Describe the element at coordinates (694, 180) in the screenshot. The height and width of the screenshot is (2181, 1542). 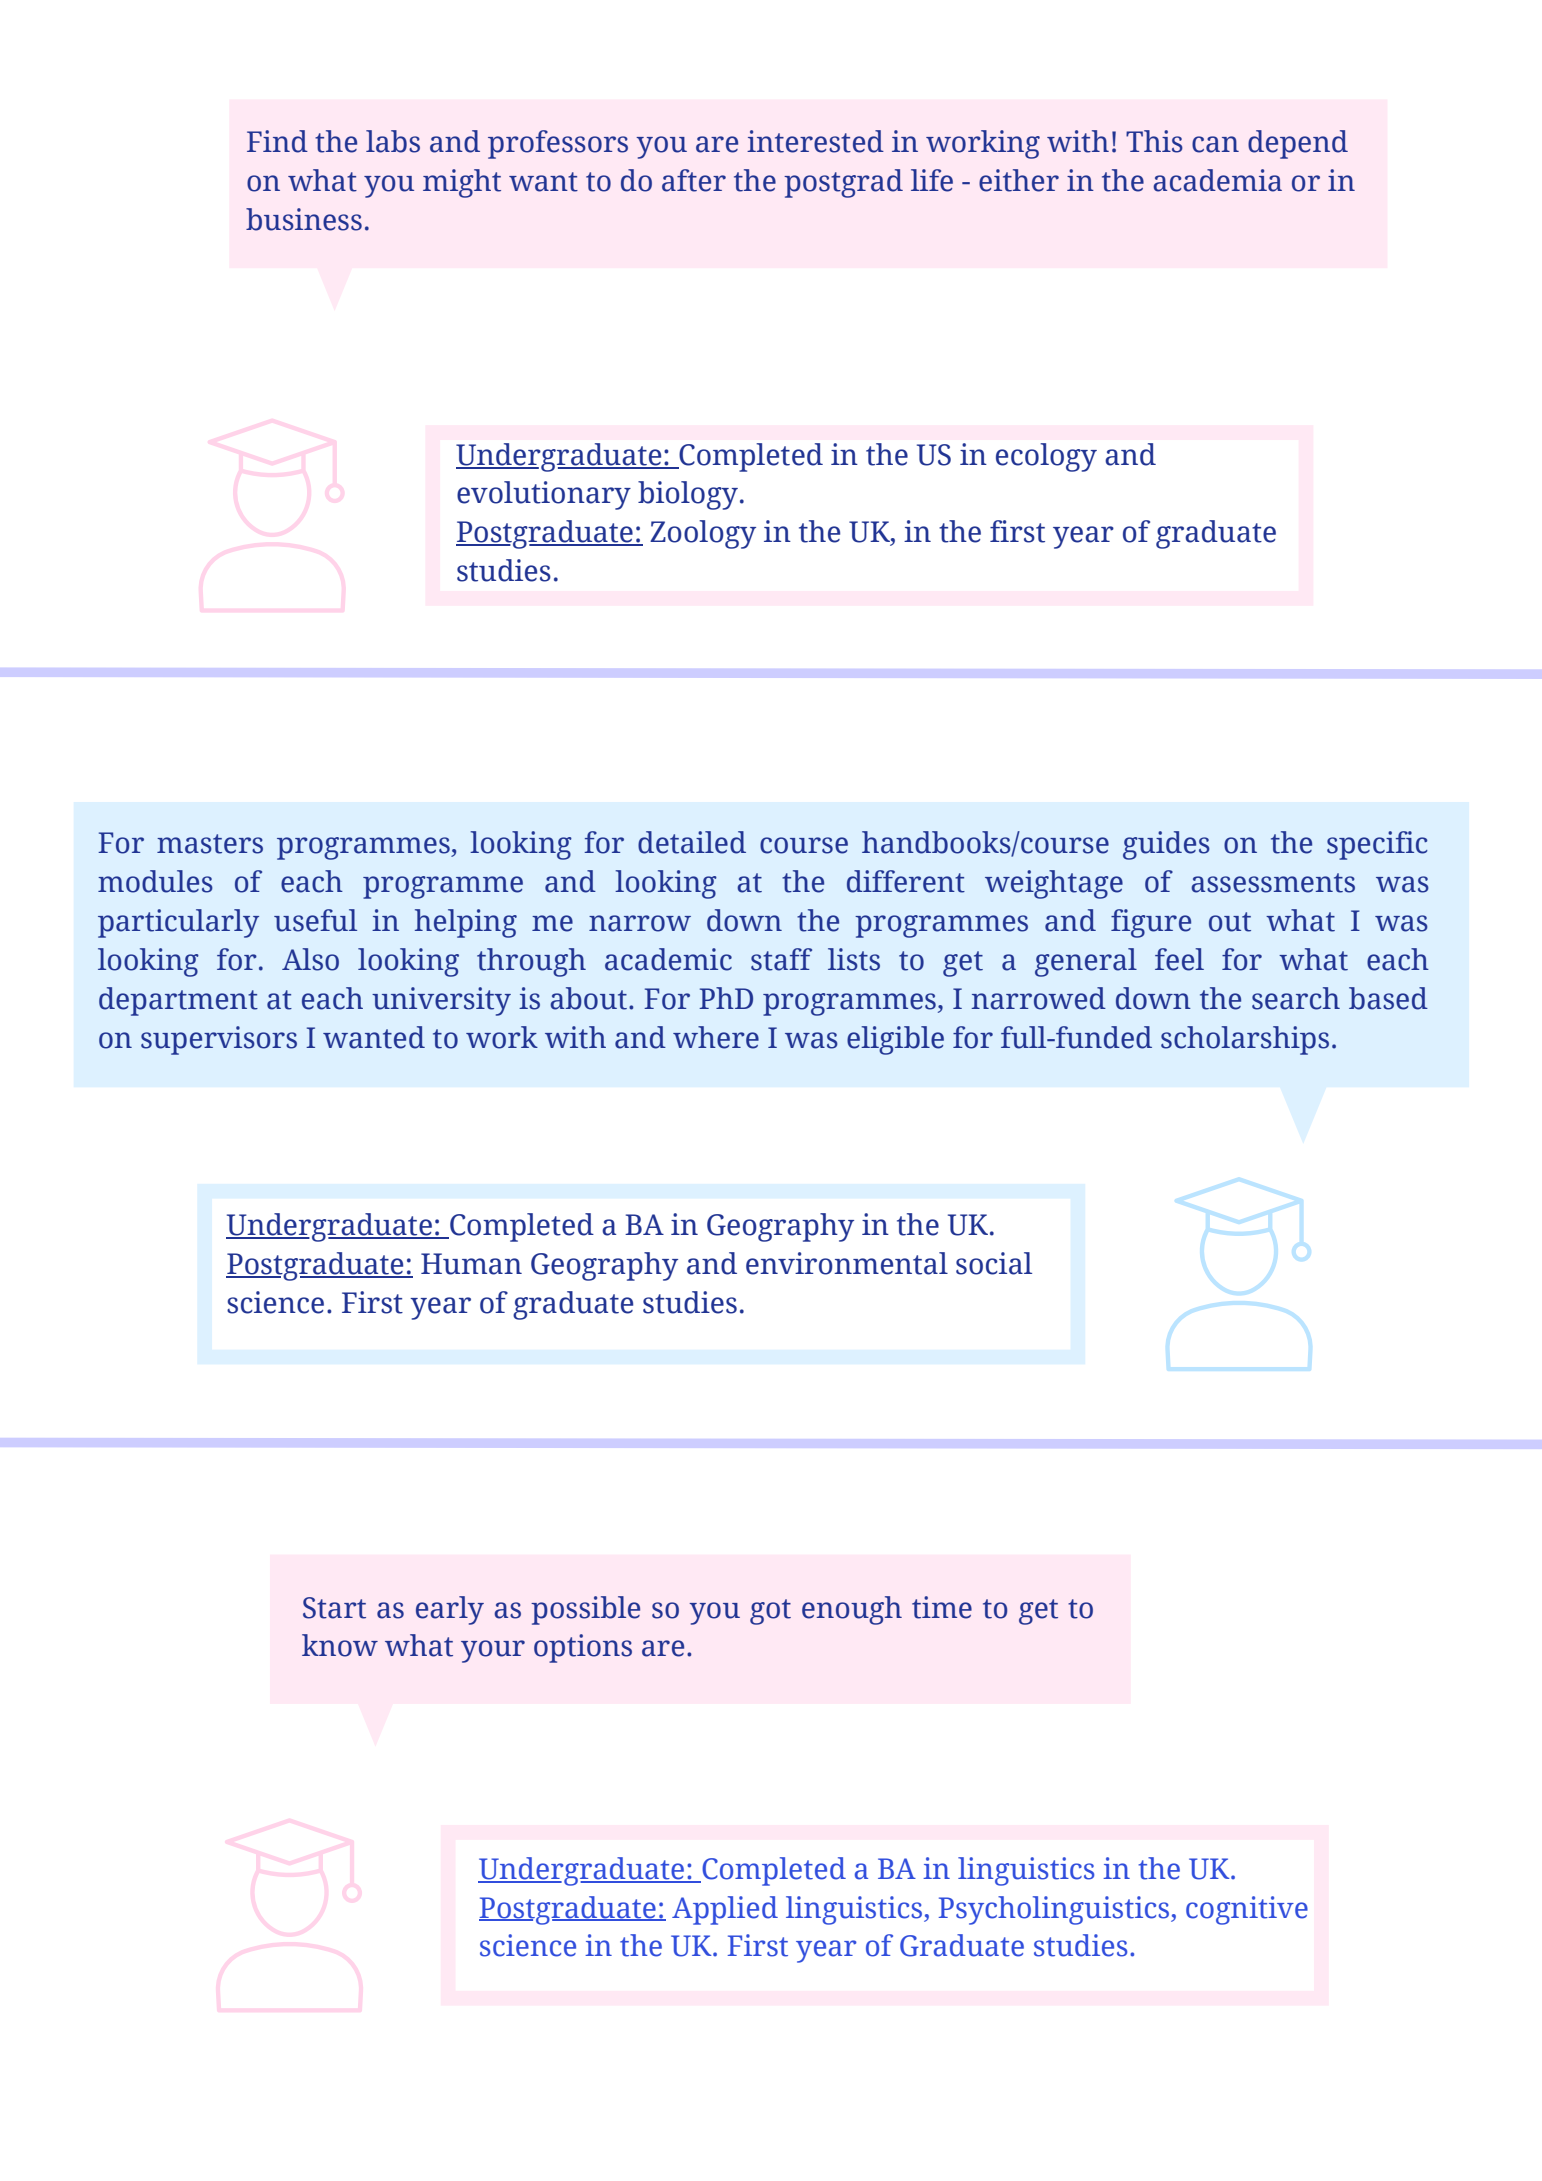
I see `after` at that location.
